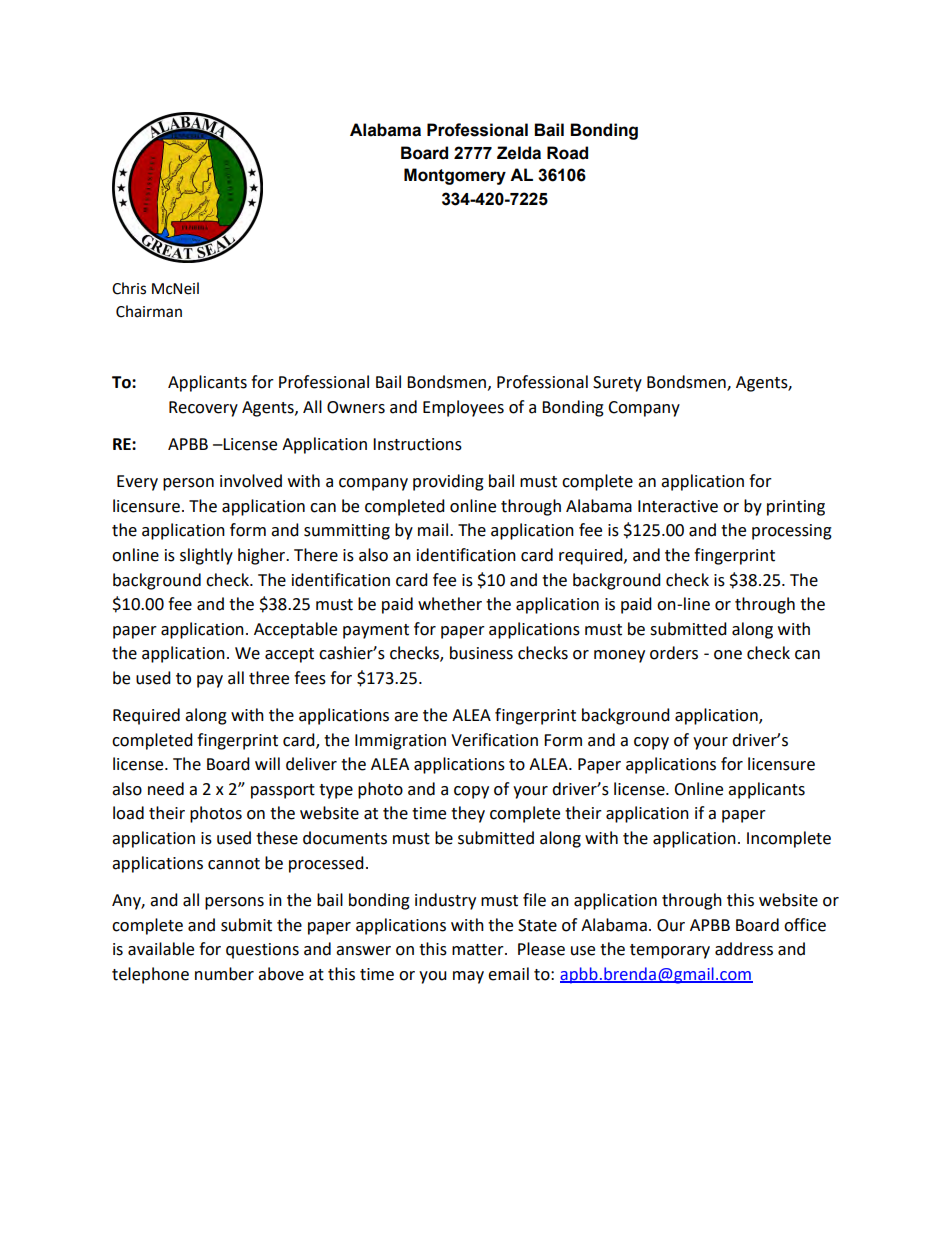 This page has width=952, height=1233. Describe the element at coordinates (224, 974) in the page. I see `number` at that location.
